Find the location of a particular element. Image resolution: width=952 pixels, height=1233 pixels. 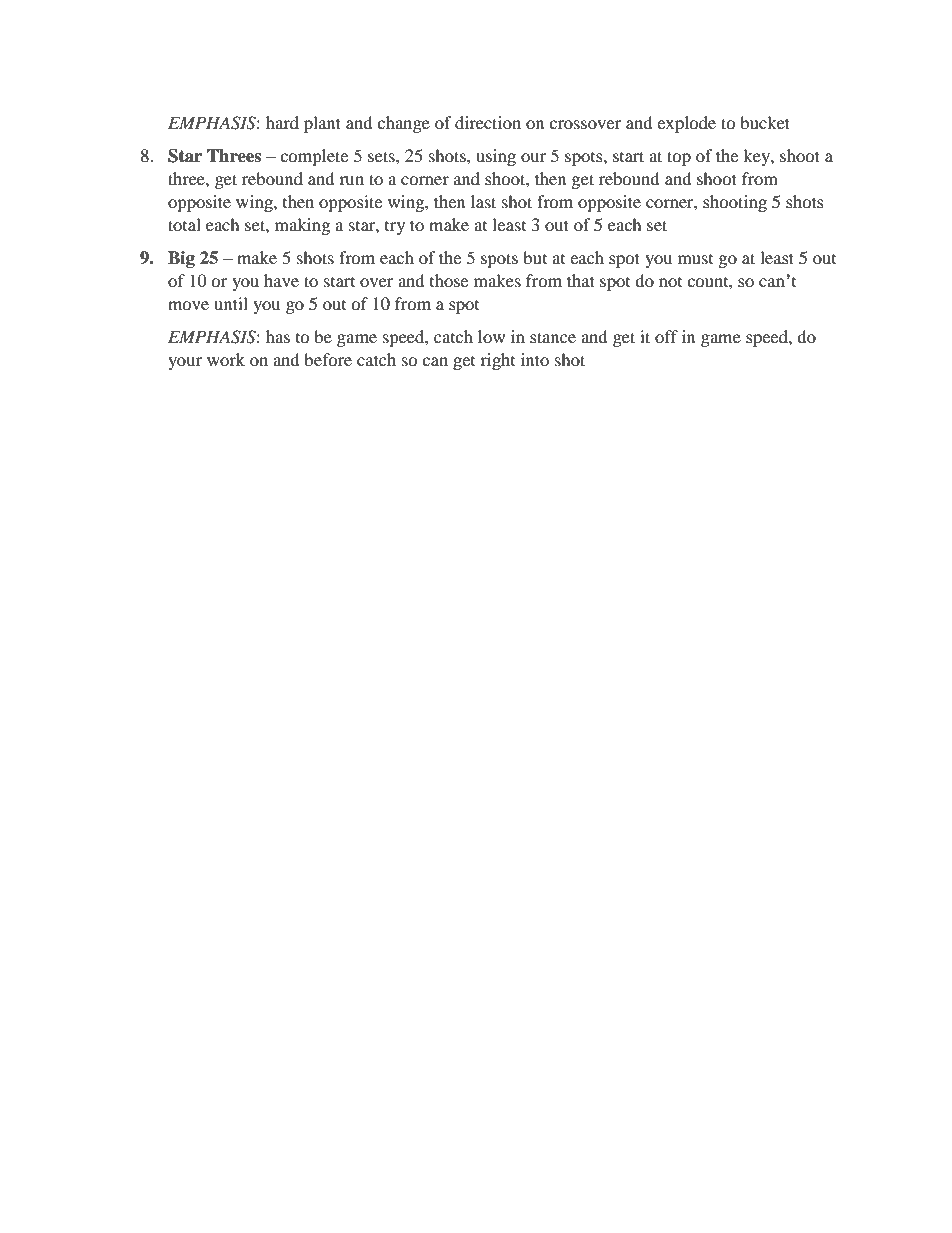

not is located at coordinates (670, 282).
